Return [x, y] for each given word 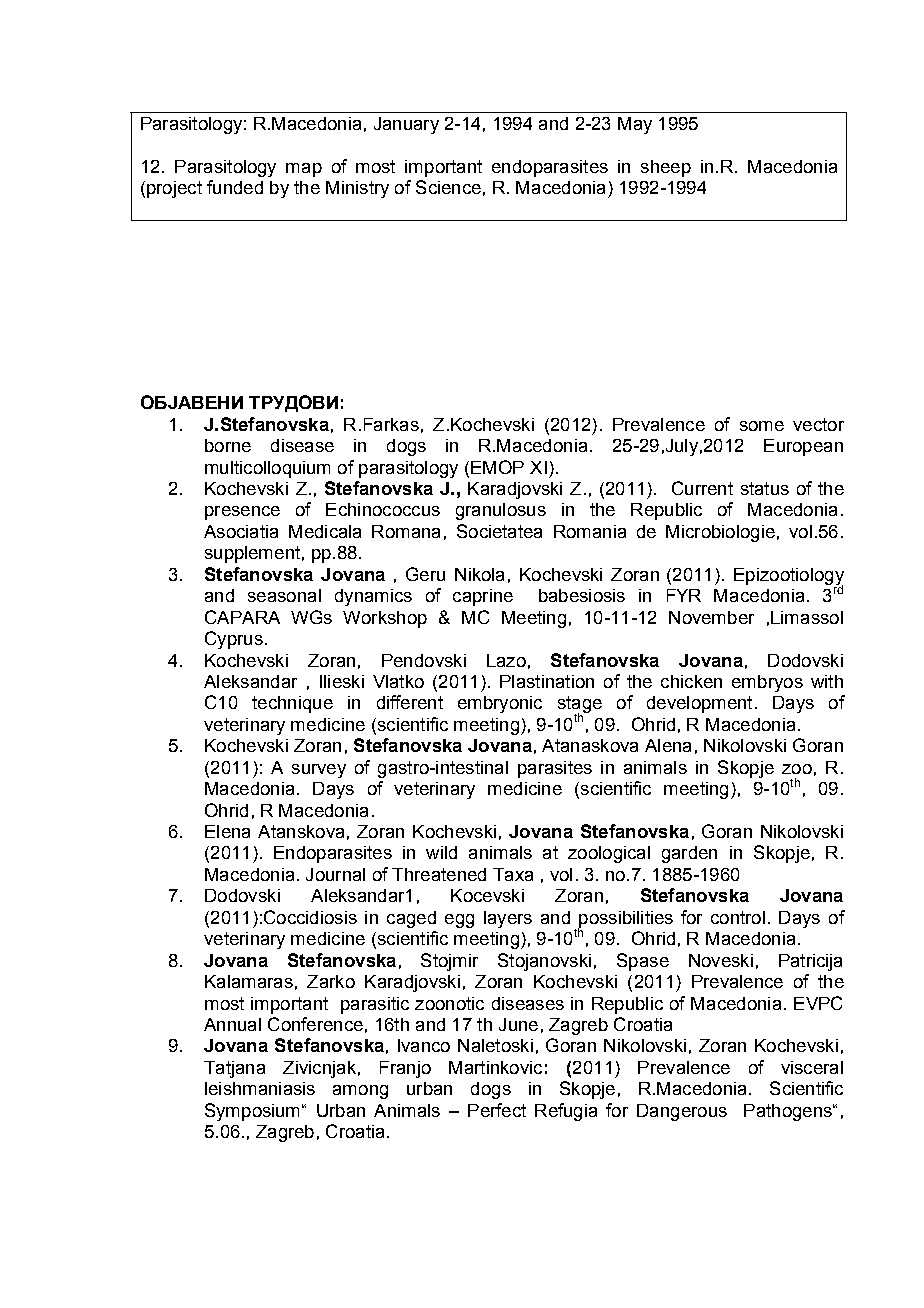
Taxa [513, 874]
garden [689, 854]
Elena [227, 831]
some [762, 426]
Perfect [497, 1110]
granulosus [501, 511]
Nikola [479, 574]
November [711, 617]
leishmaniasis [260, 1088]
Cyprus [234, 640]
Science [448, 187]
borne [228, 445]
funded [235, 187]
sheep [666, 168]
